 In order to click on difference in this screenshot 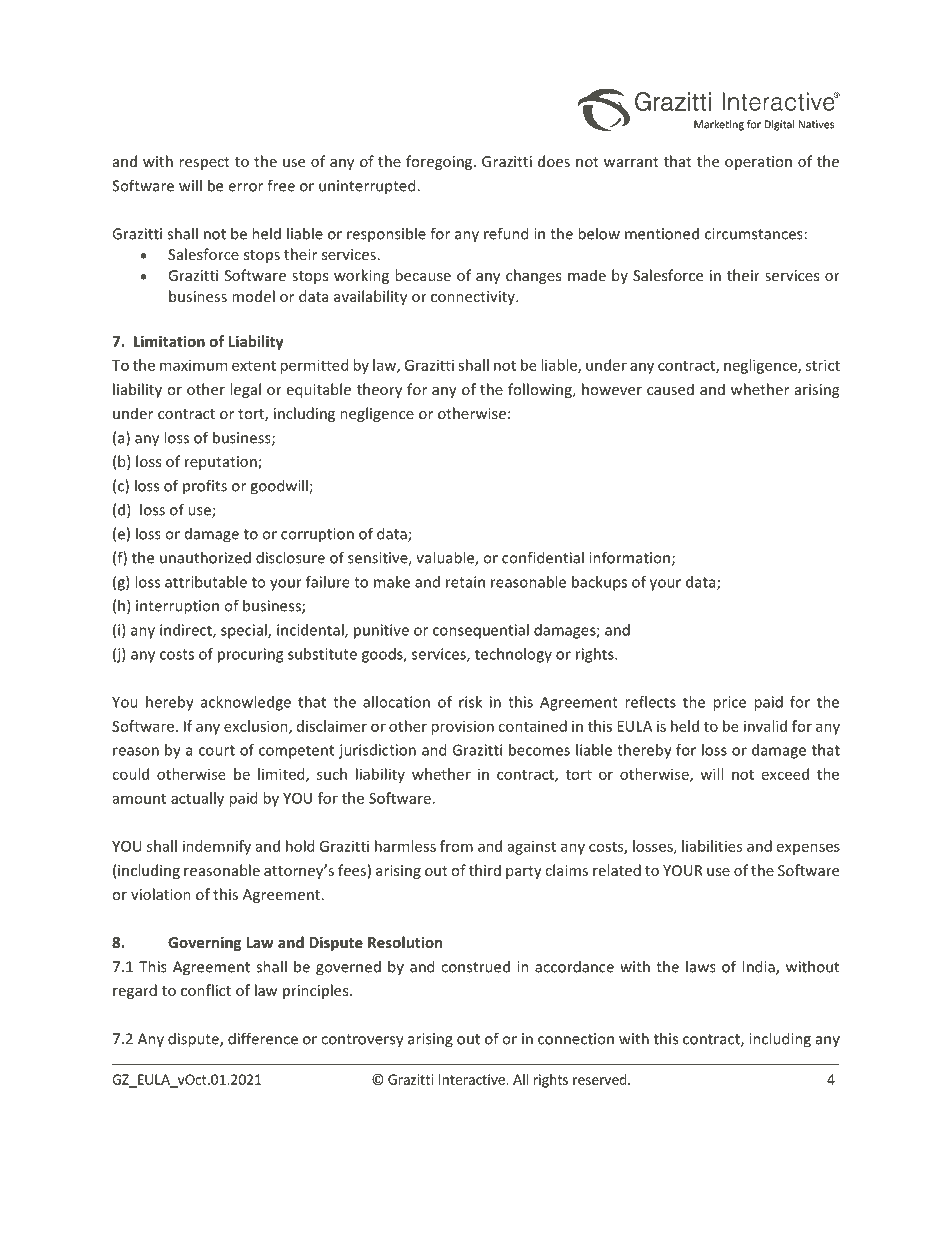, I will do `click(263, 1038)`.
